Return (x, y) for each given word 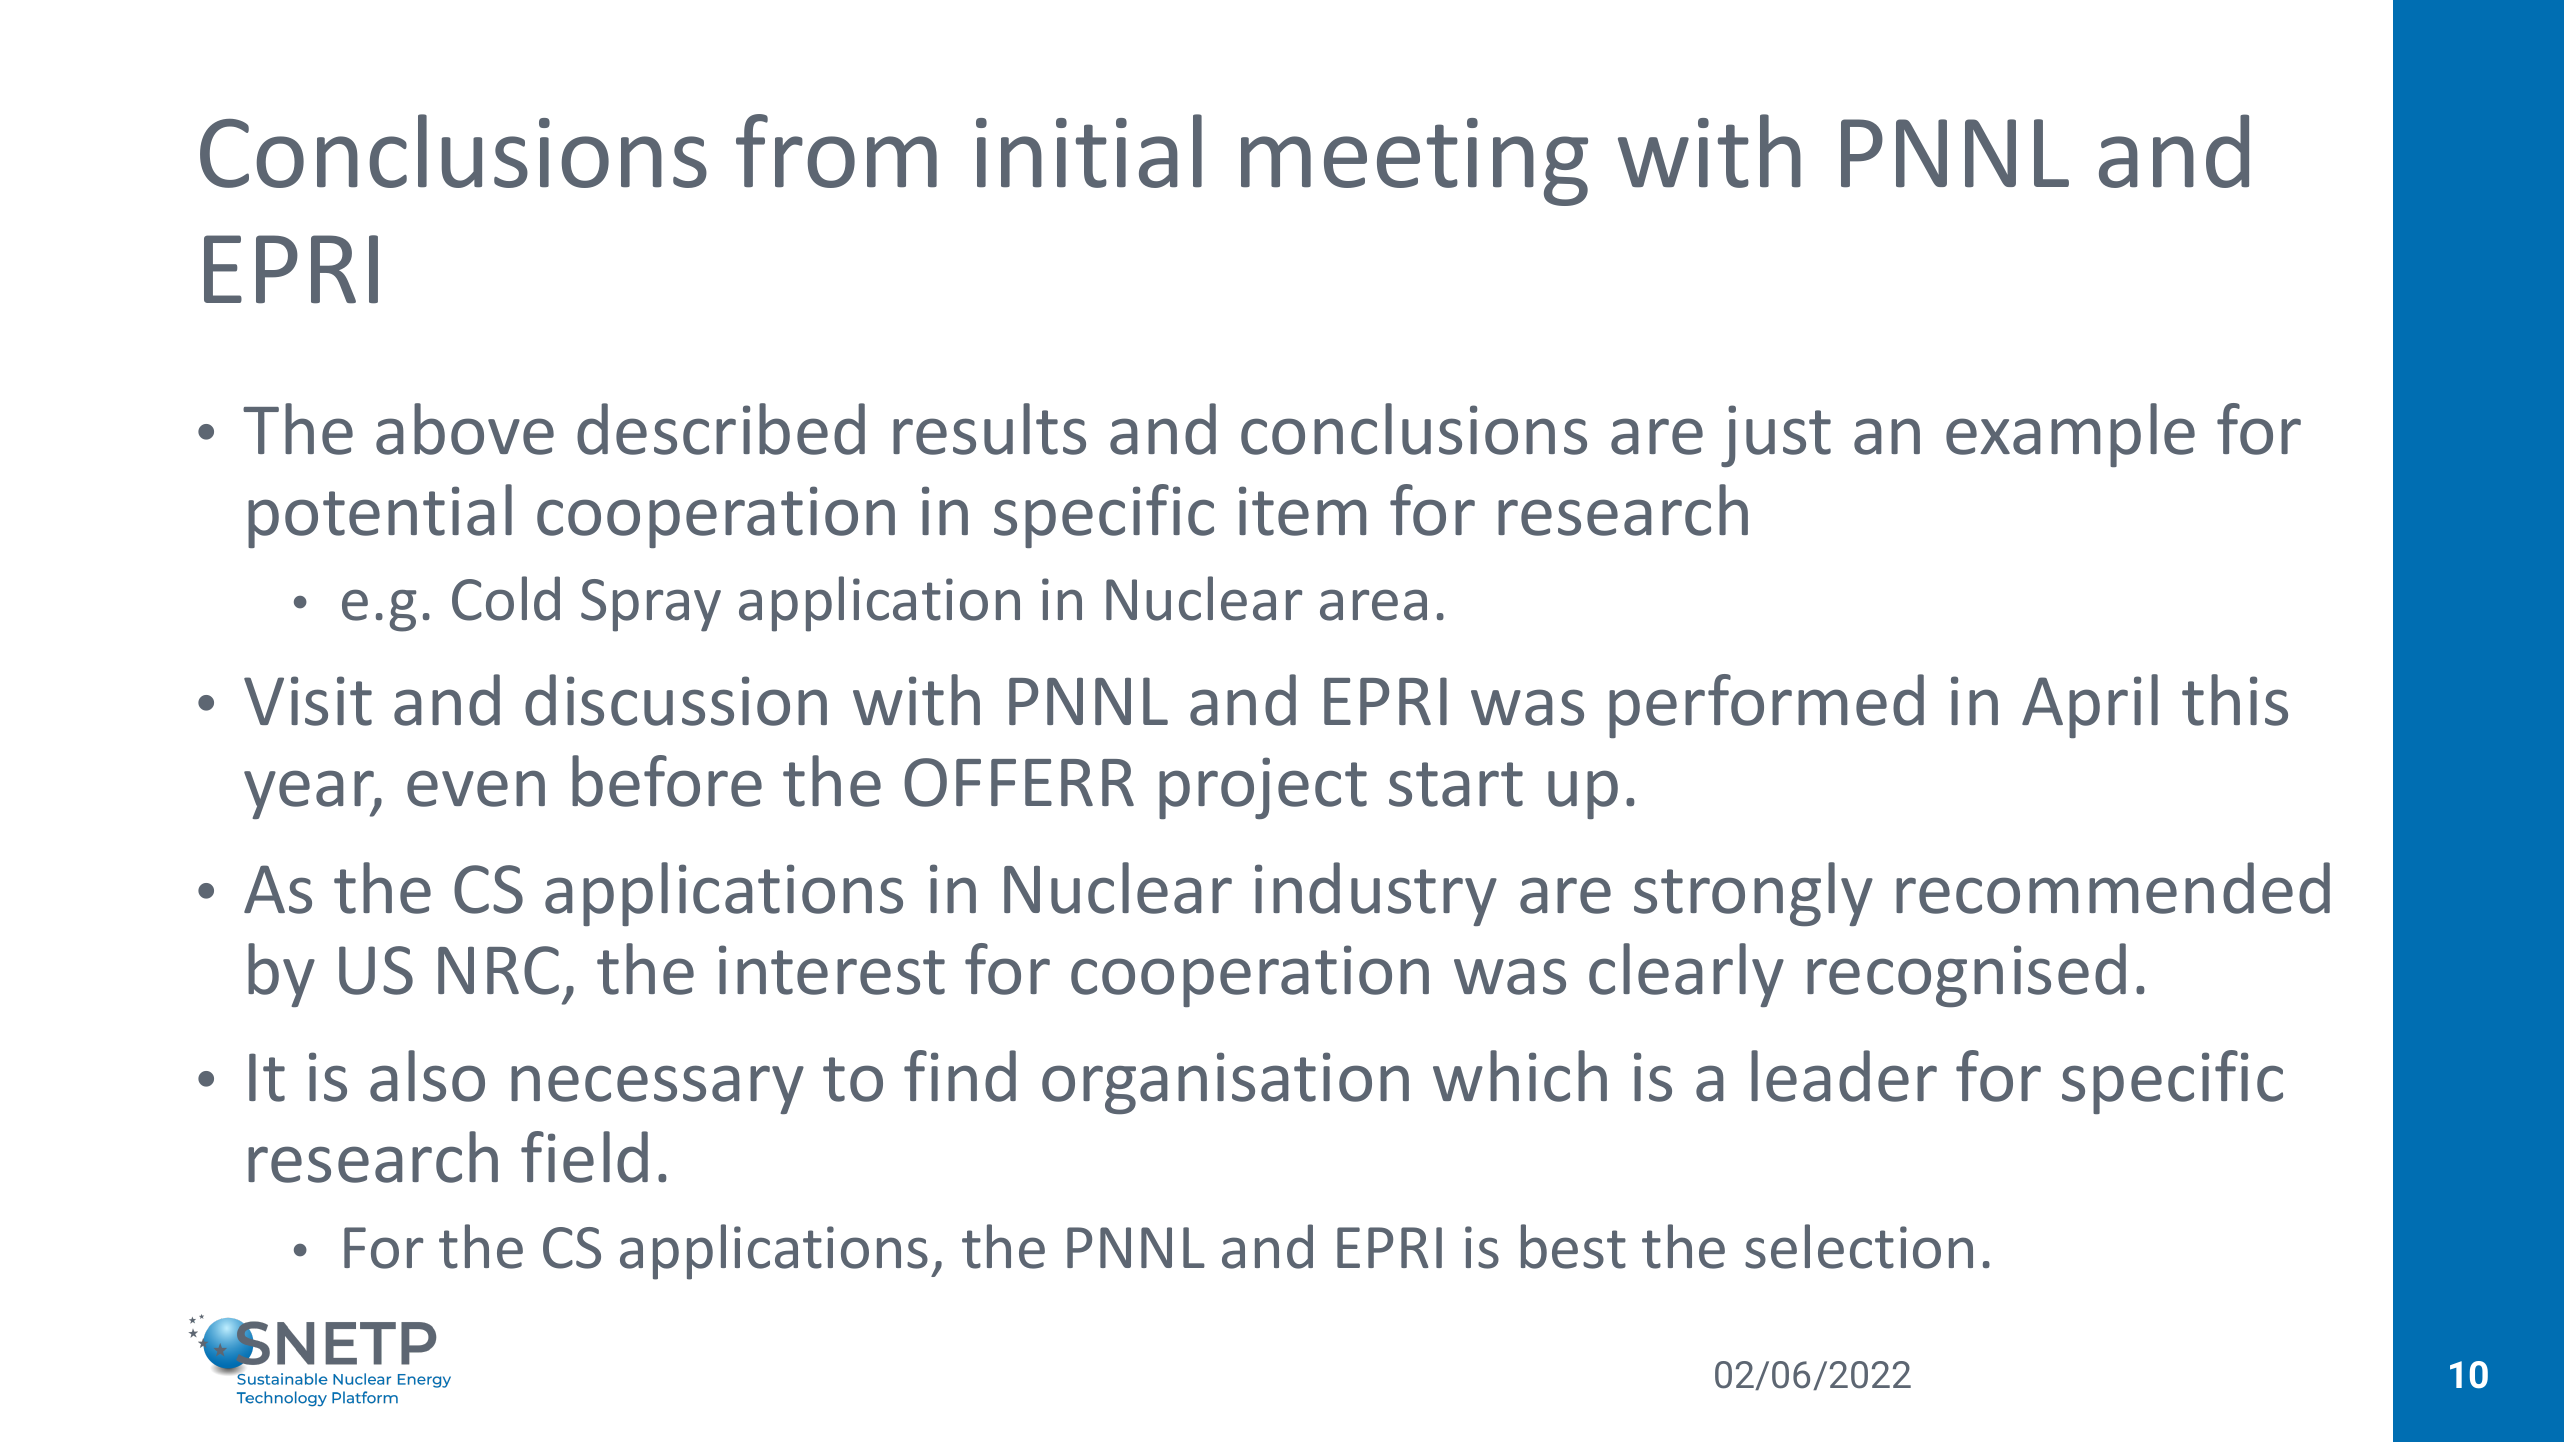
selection (1859, 1246)
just (1776, 436)
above (465, 429)
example (2070, 435)
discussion (676, 700)
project (1263, 788)
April (2090, 706)
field (584, 1157)
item (1302, 511)
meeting (1414, 162)
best (1573, 1246)
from (836, 151)
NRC (498, 970)
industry (1376, 894)
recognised (1966, 975)
